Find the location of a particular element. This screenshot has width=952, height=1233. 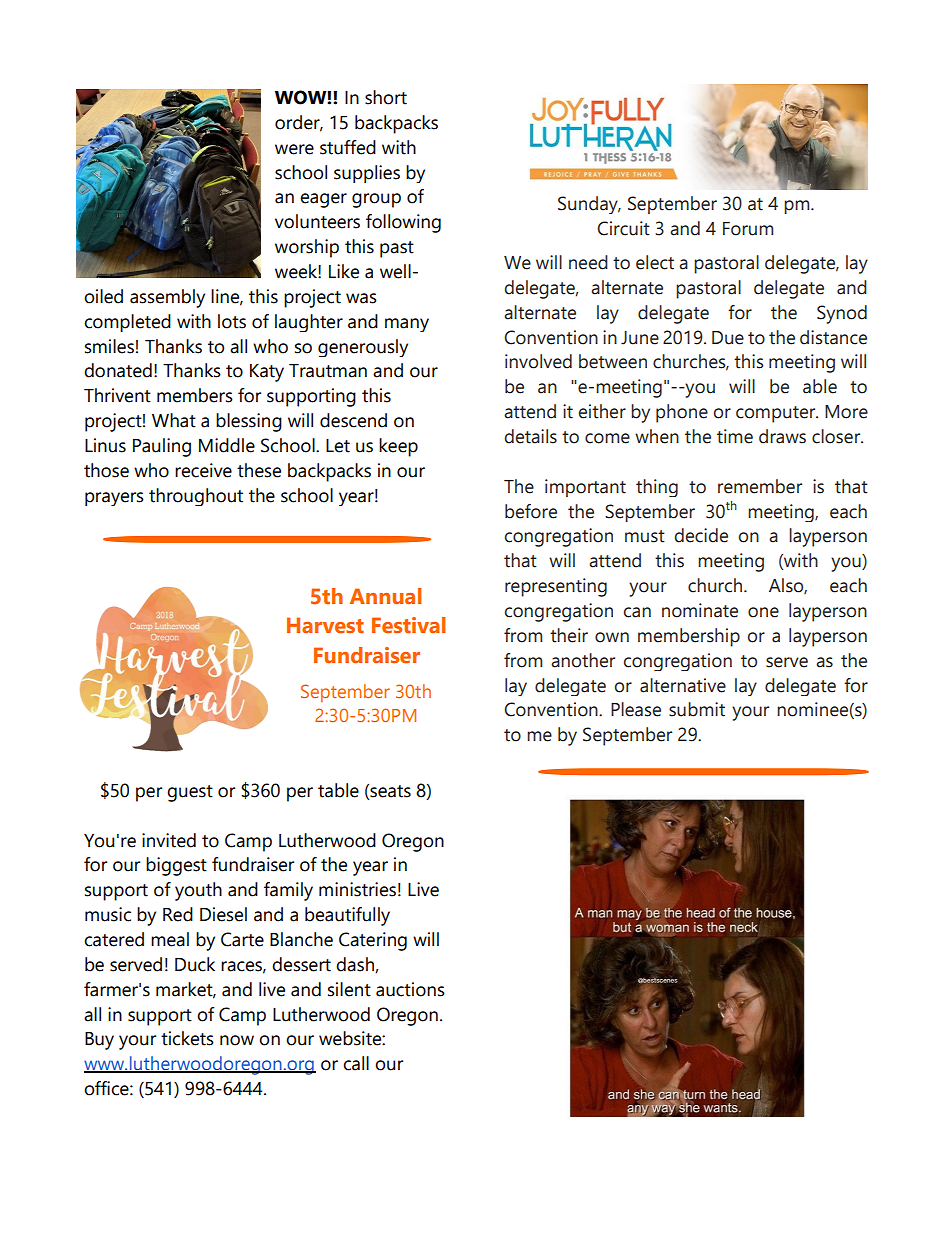

short is located at coordinates (386, 97).
